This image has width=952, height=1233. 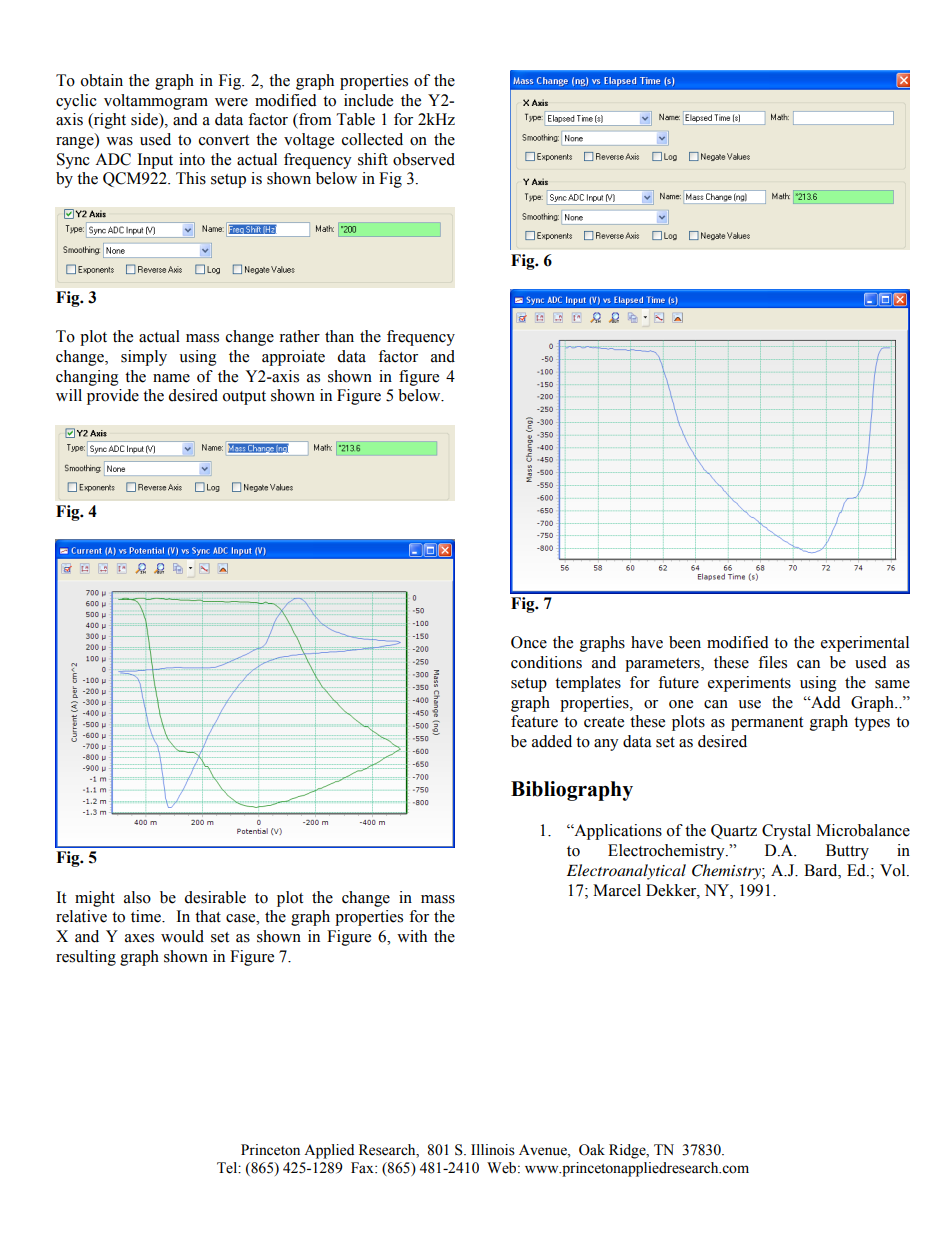 I want to click on than, so click(x=339, y=336).
